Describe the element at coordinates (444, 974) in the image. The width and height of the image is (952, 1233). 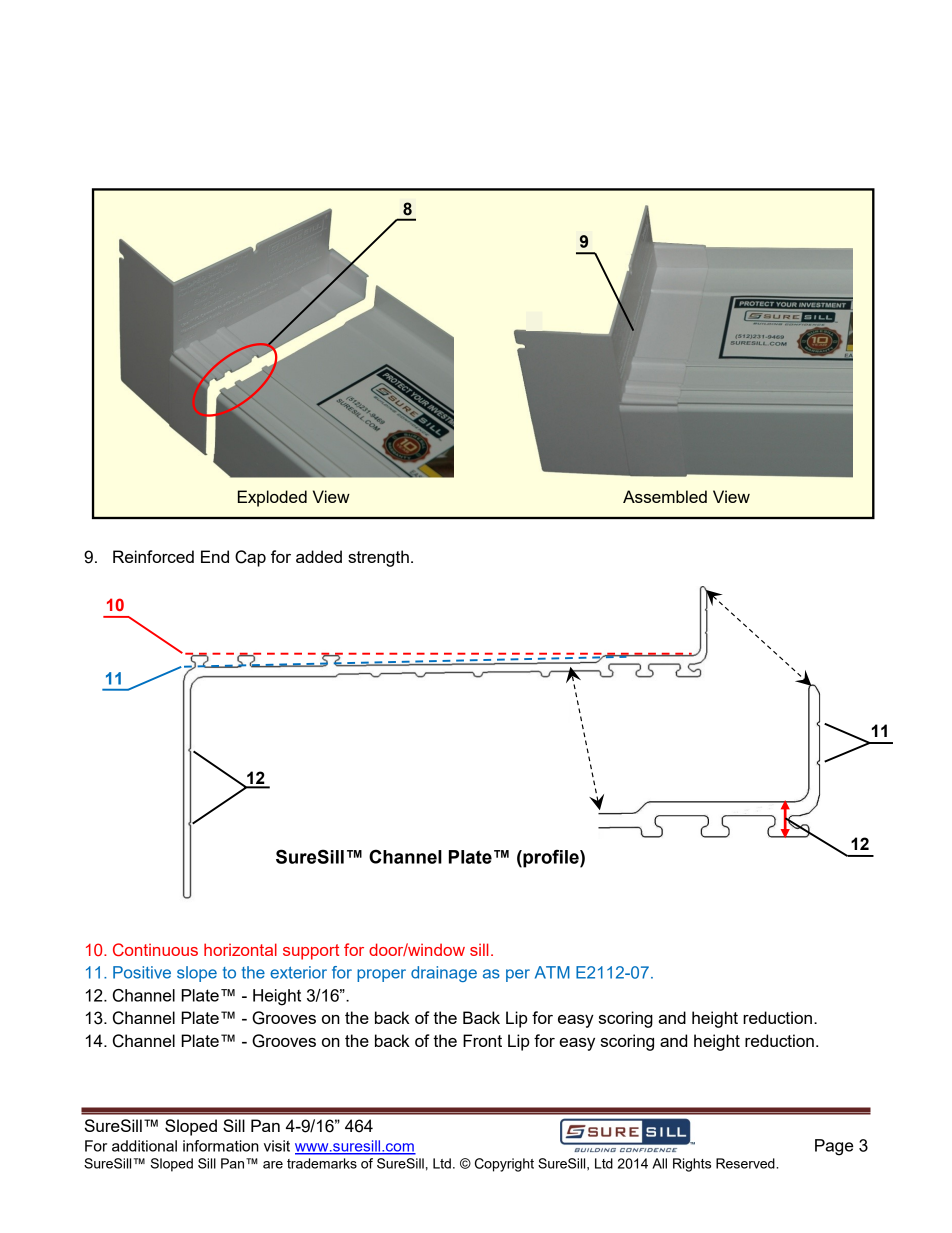
I see `drainage` at that location.
